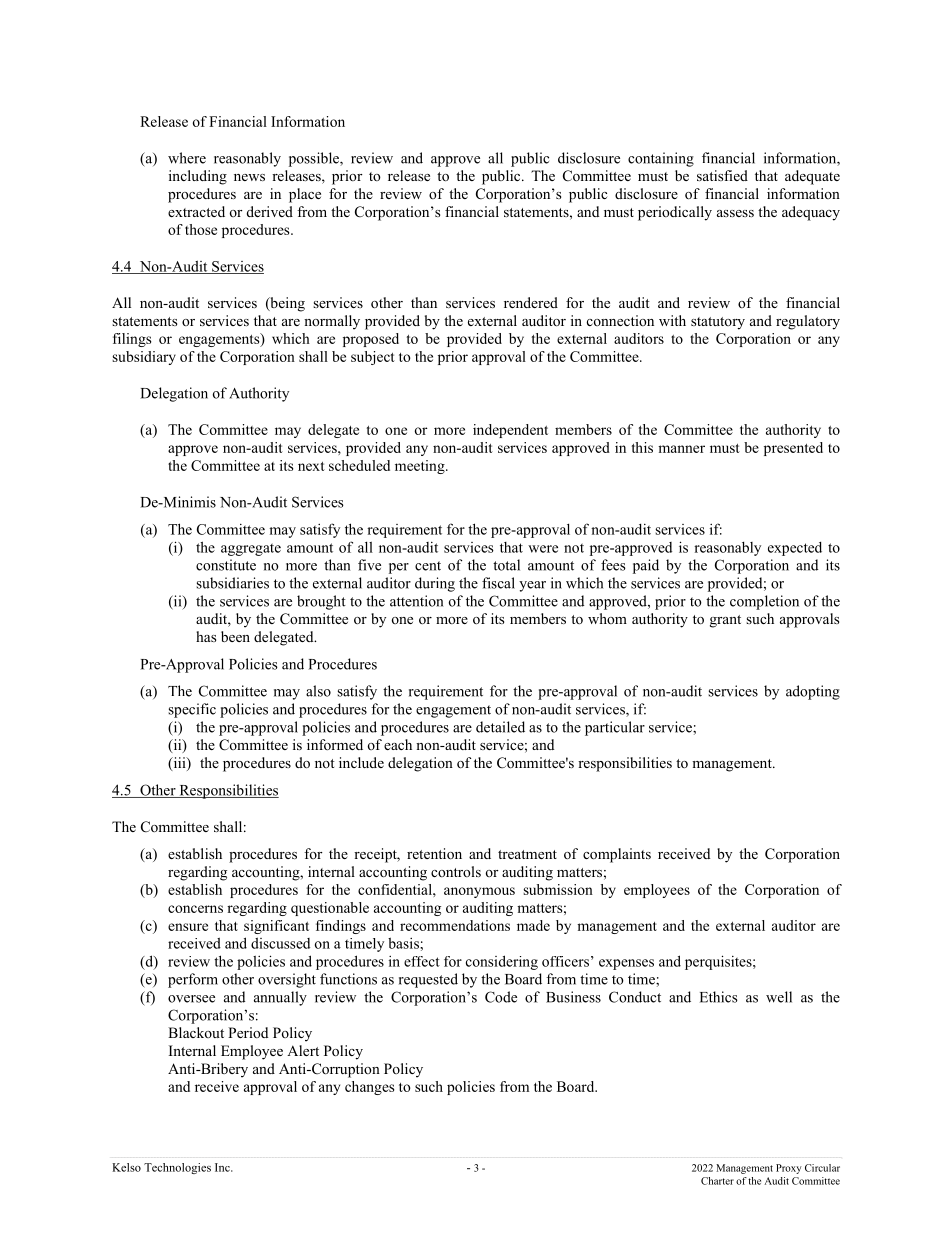 The height and width of the screenshot is (1233, 952). Describe the element at coordinates (206, 636) in the screenshot. I see `has` at that location.
